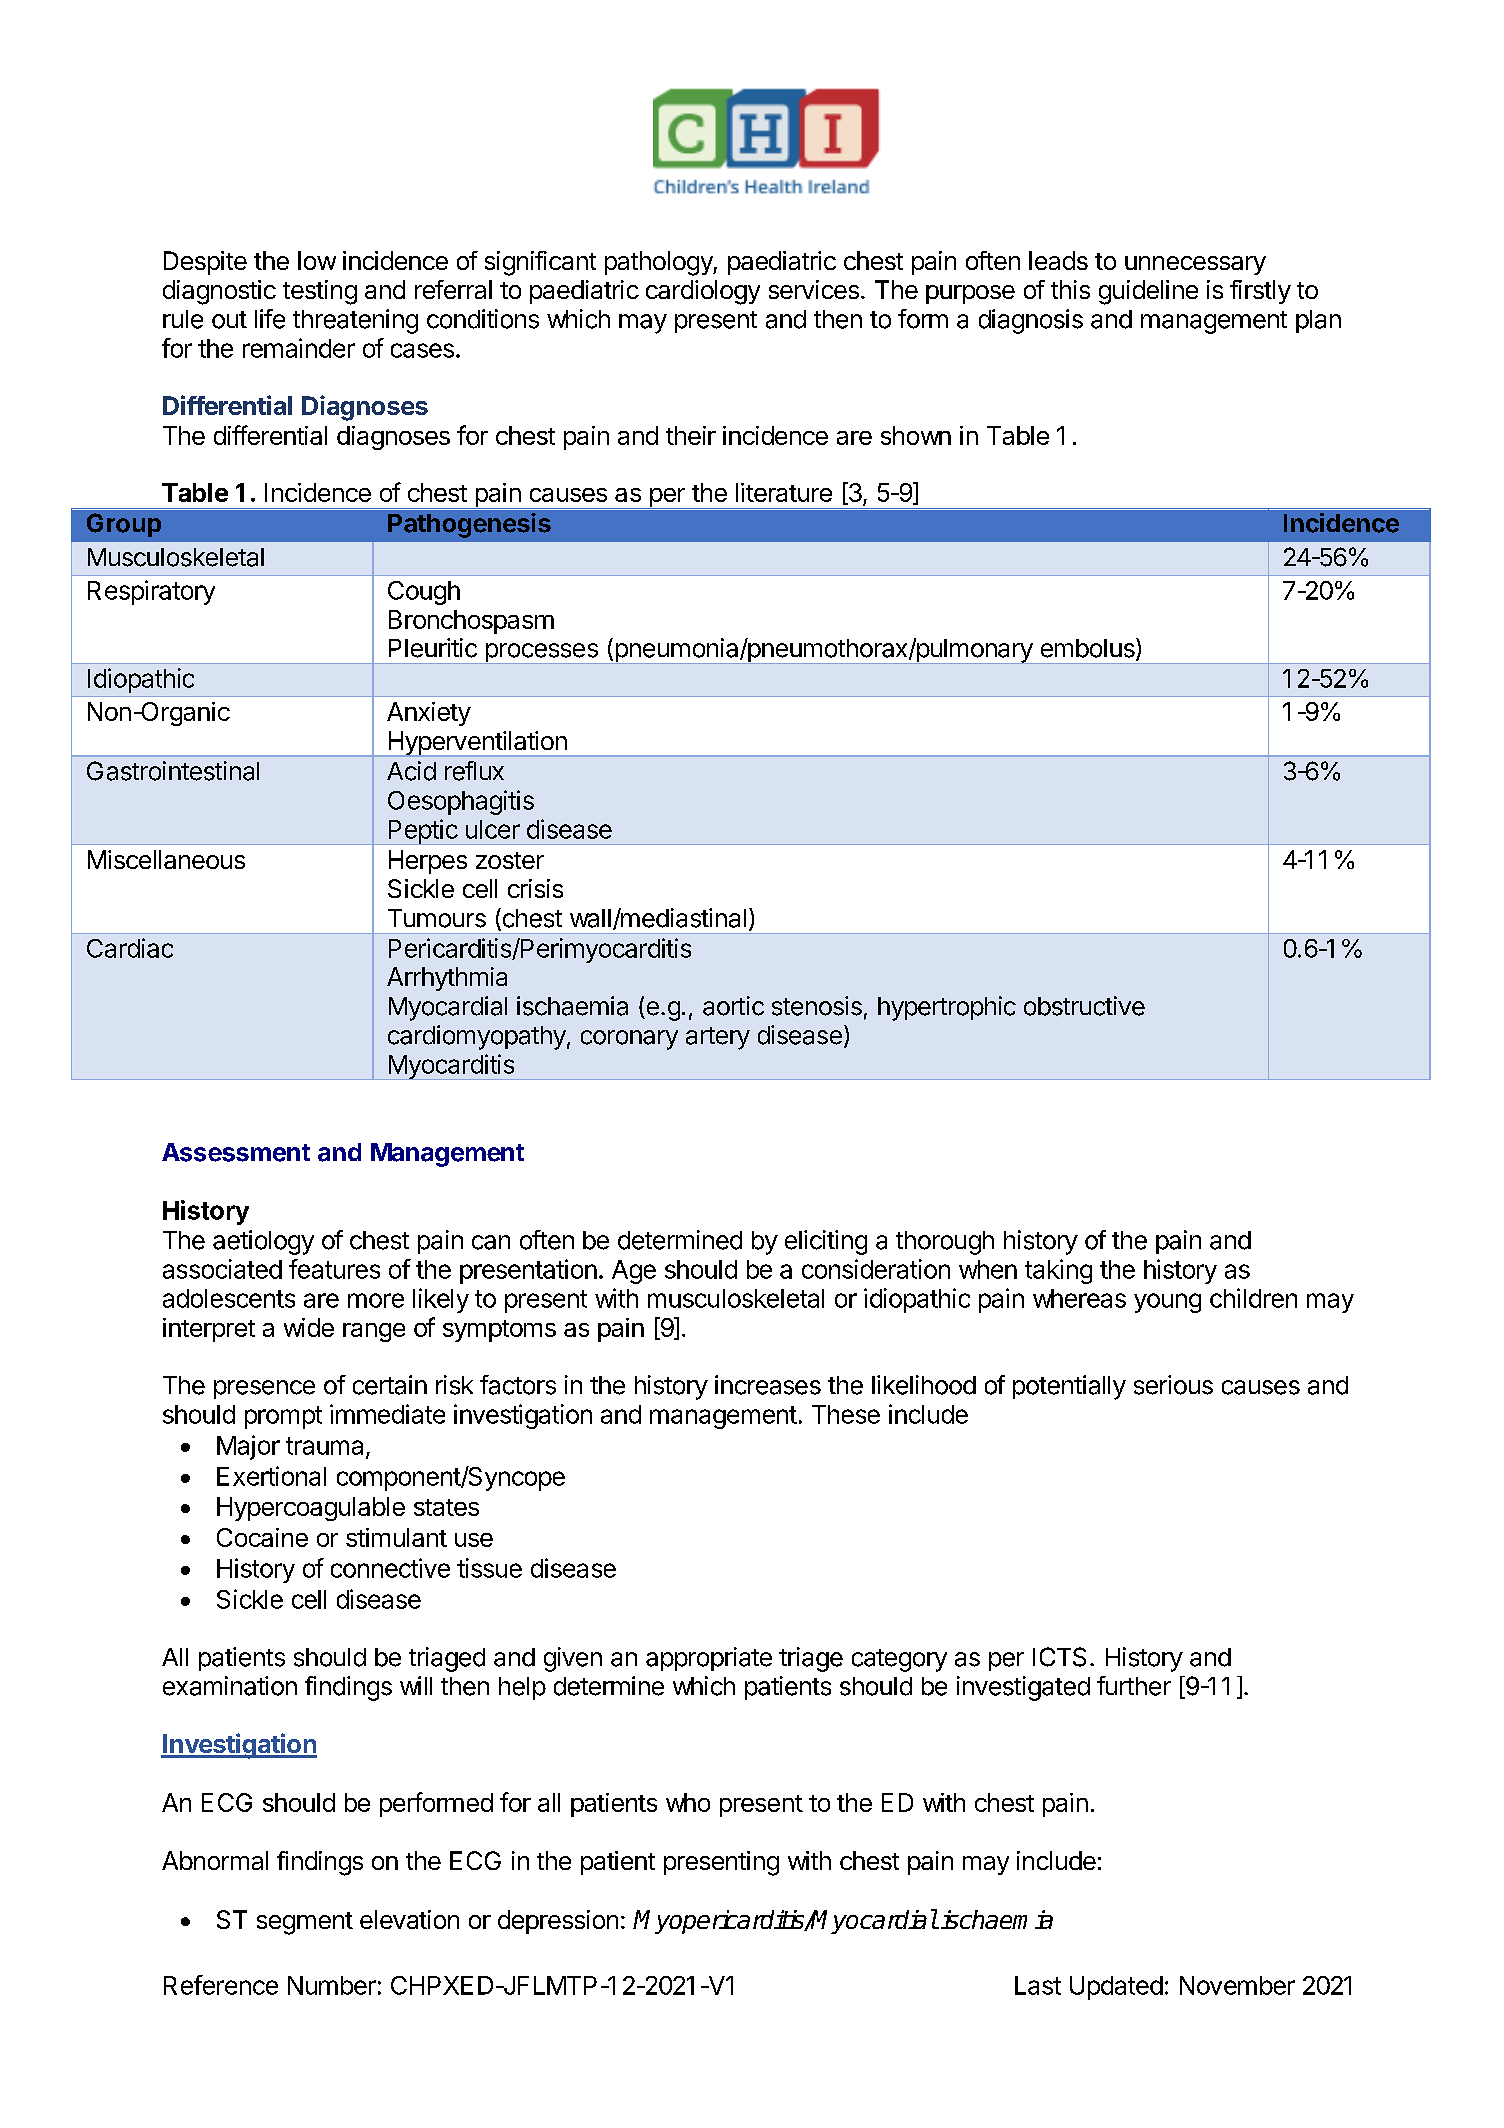  What do you see at coordinates (703, 292) in the document?
I see `cardiology` at bounding box center [703, 292].
